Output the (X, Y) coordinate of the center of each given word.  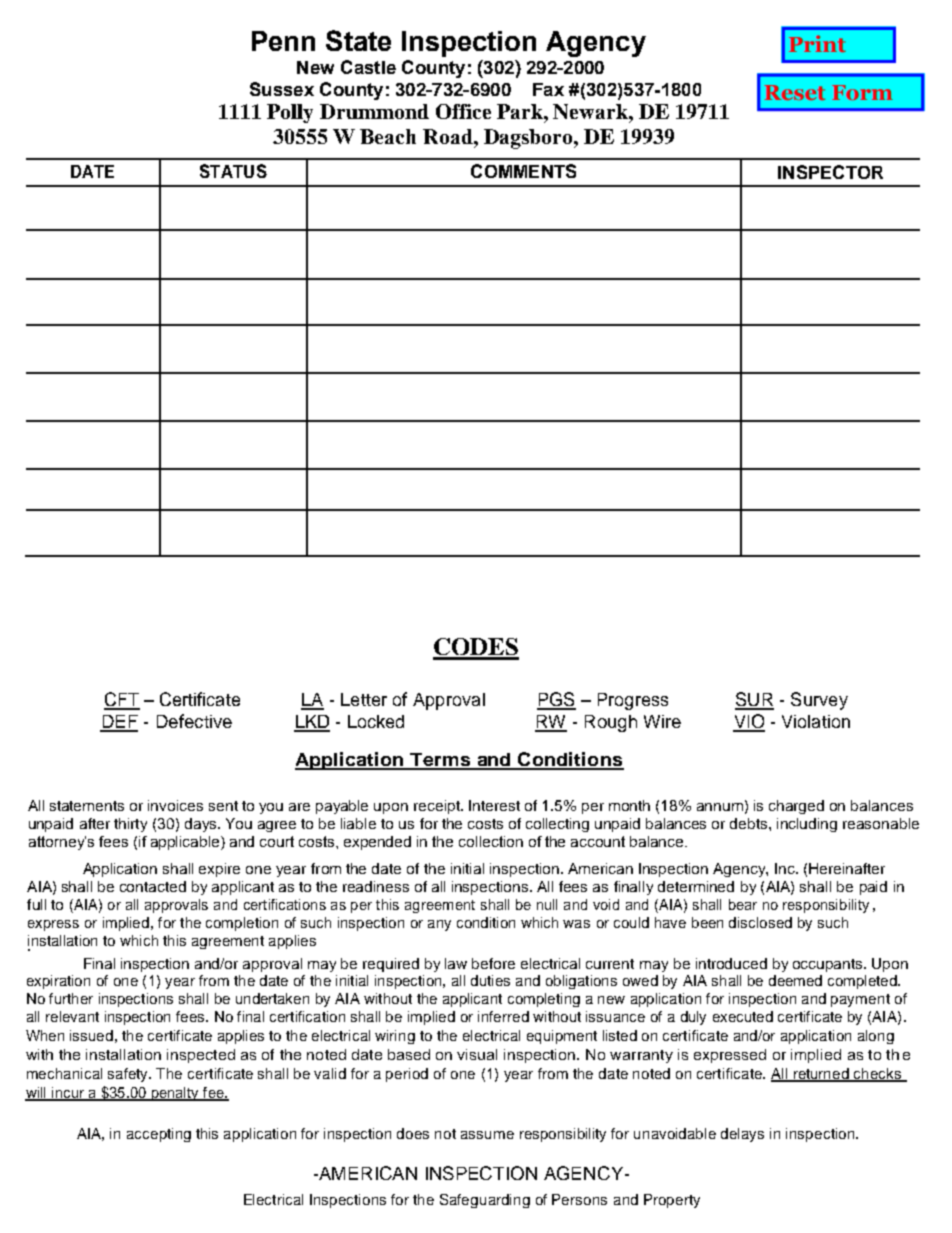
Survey (819, 701)
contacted (153, 886)
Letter (364, 699)
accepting (159, 1135)
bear (743, 904)
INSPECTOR (830, 172)
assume (487, 1135)
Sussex (282, 89)
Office (463, 111)
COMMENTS (523, 171)
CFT (122, 700)
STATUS (233, 171)
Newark (591, 111)
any (439, 925)
